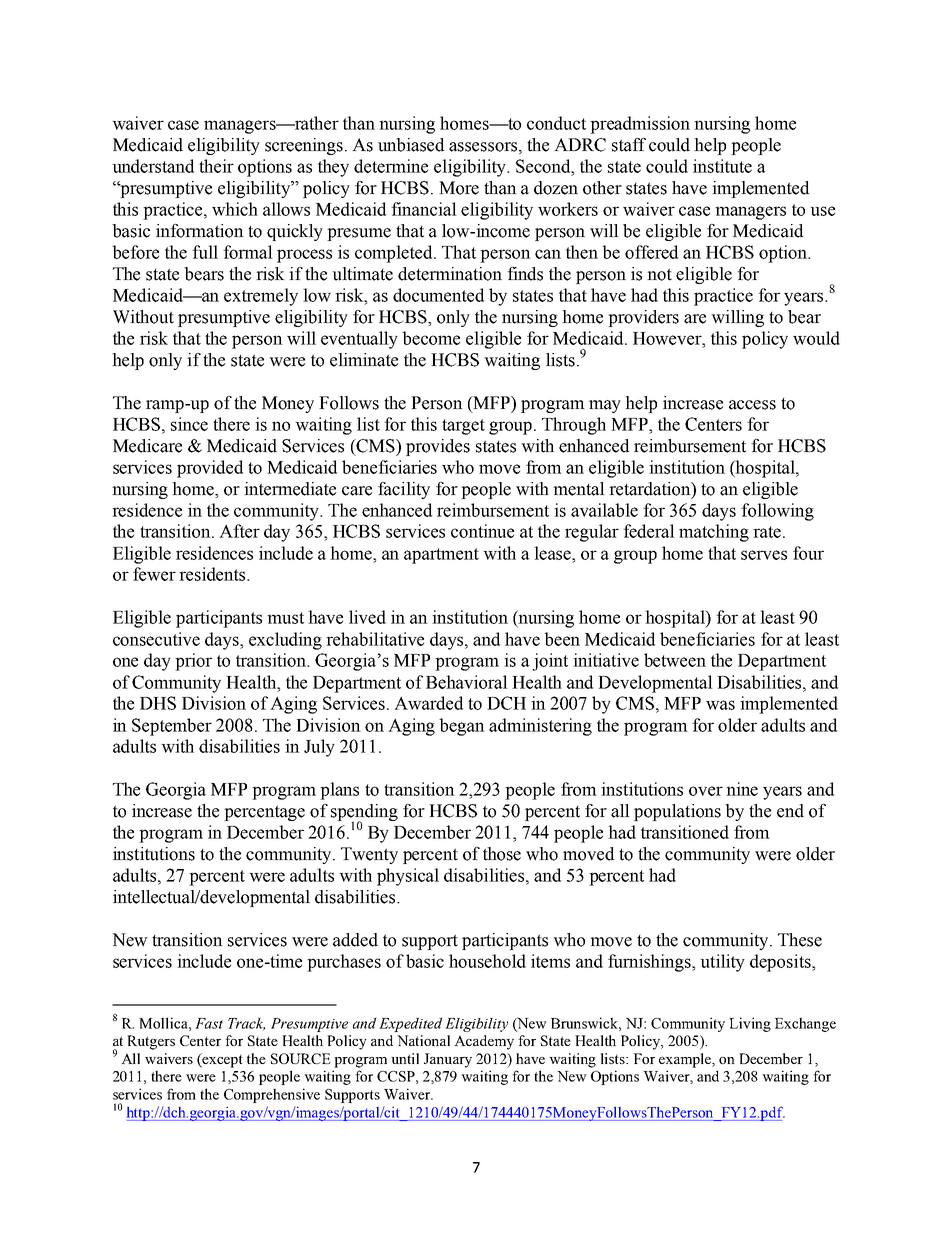  I want to click on January, so click(448, 1060).
